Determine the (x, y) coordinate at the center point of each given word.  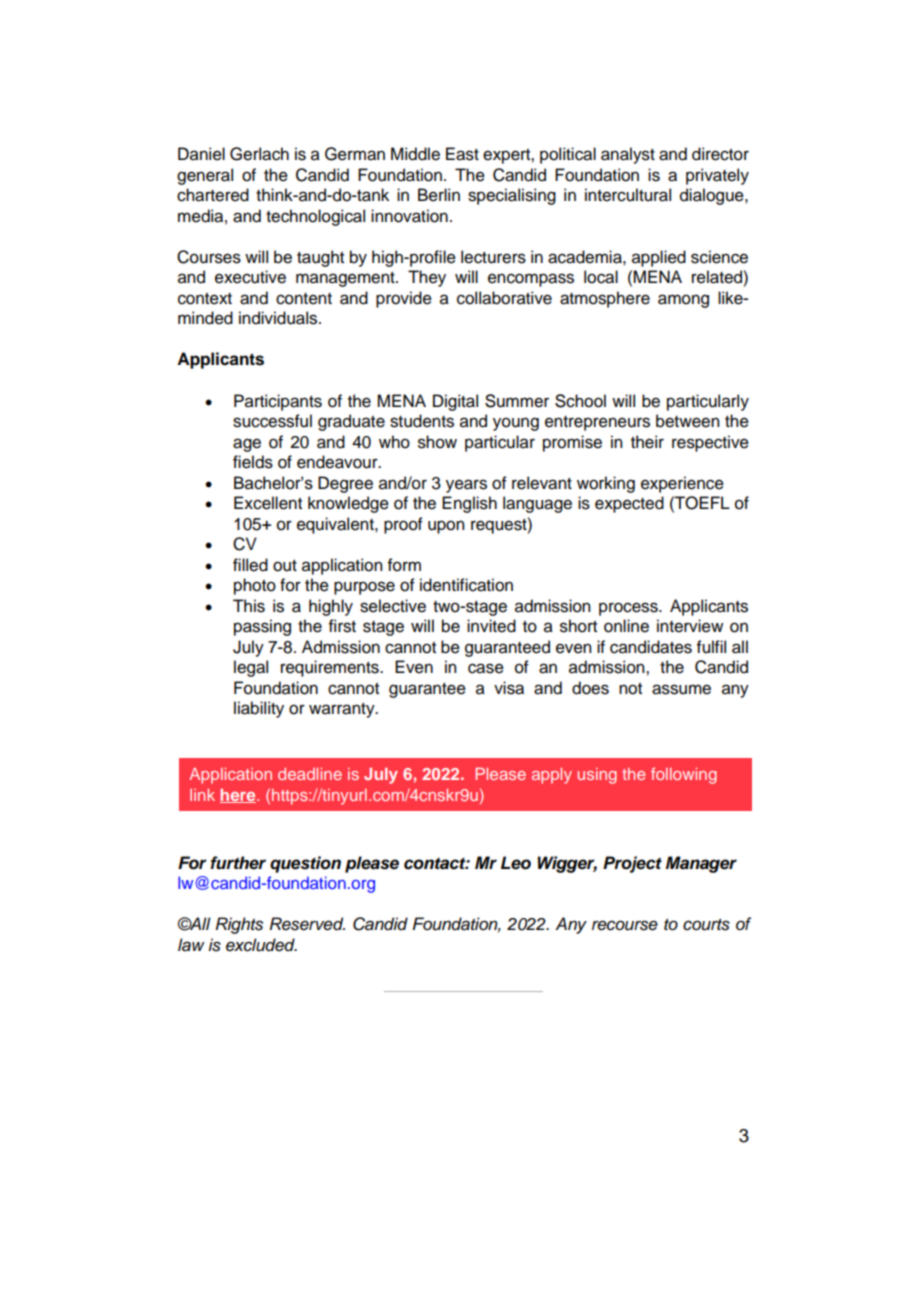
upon (446, 527)
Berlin (439, 195)
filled (250, 565)
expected (629, 504)
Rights (239, 925)
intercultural (628, 195)
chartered (213, 195)
